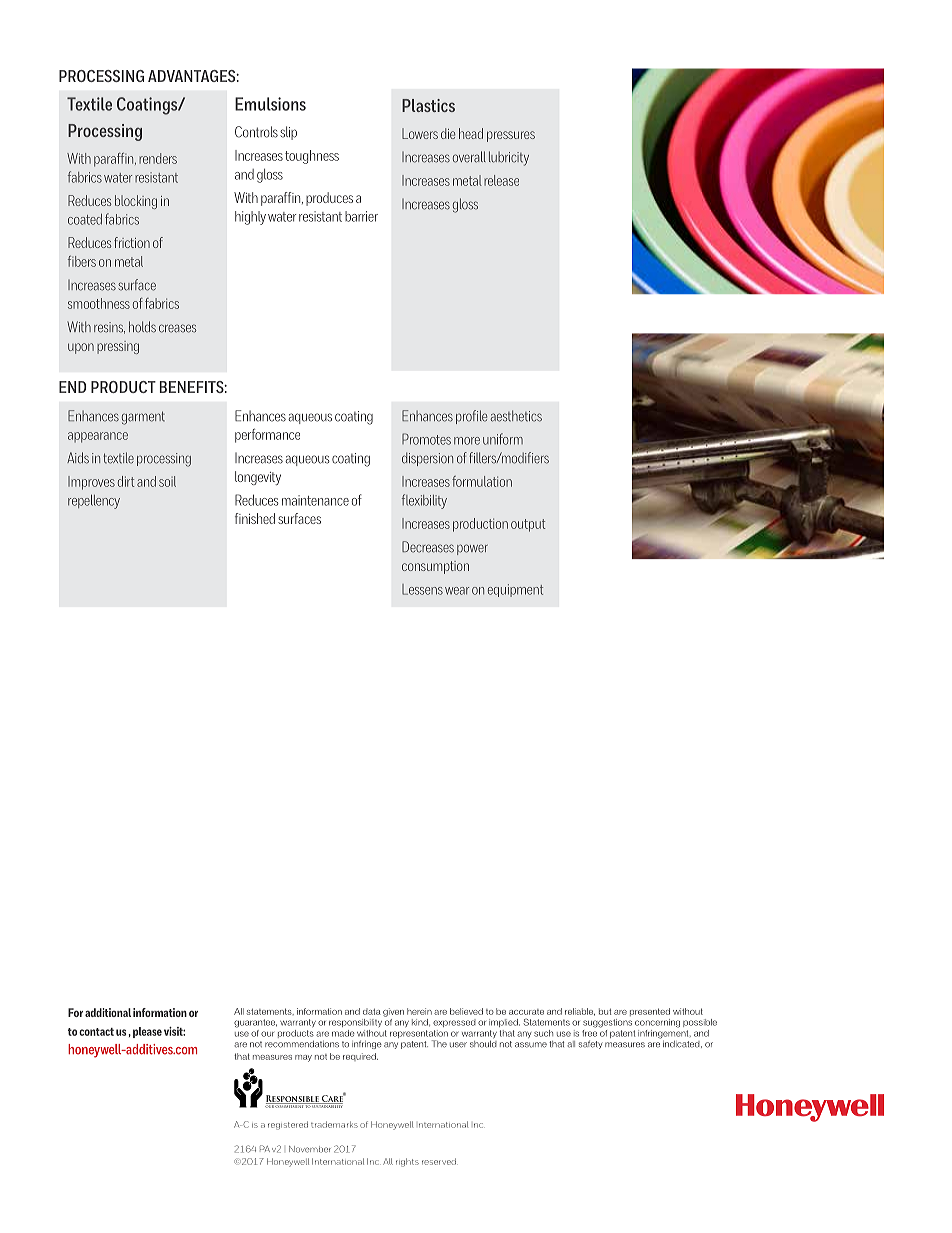  What do you see at coordinates (420, 133) in the page?
I see `Lowers` at bounding box center [420, 133].
